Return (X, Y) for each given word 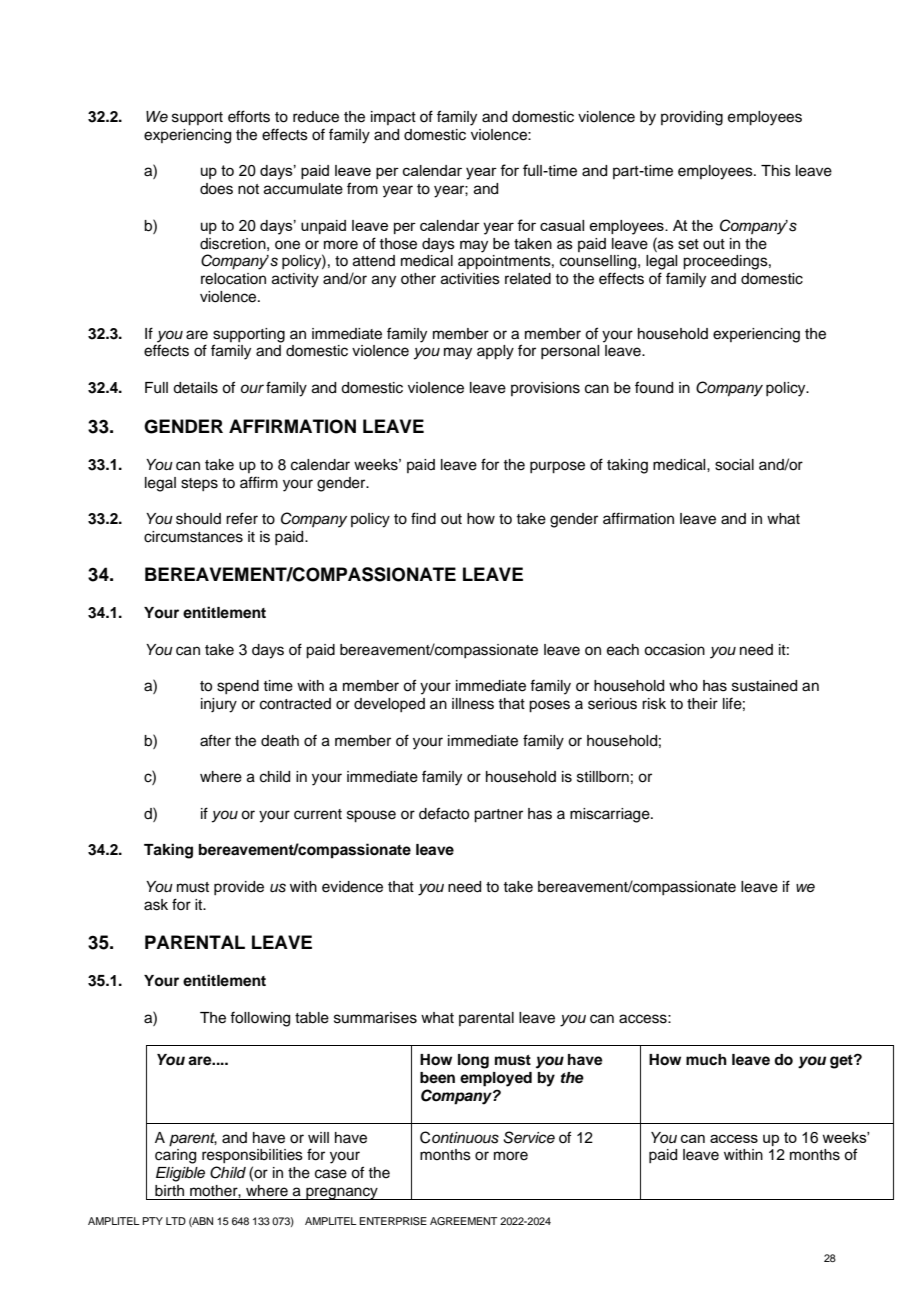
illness (473, 704)
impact (393, 118)
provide (239, 888)
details (195, 388)
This (776, 171)
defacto (444, 813)
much (706, 1060)
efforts (249, 116)
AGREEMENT (463, 1221)
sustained (764, 686)
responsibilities (252, 1156)
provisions (545, 389)
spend (238, 687)
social (734, 465)
